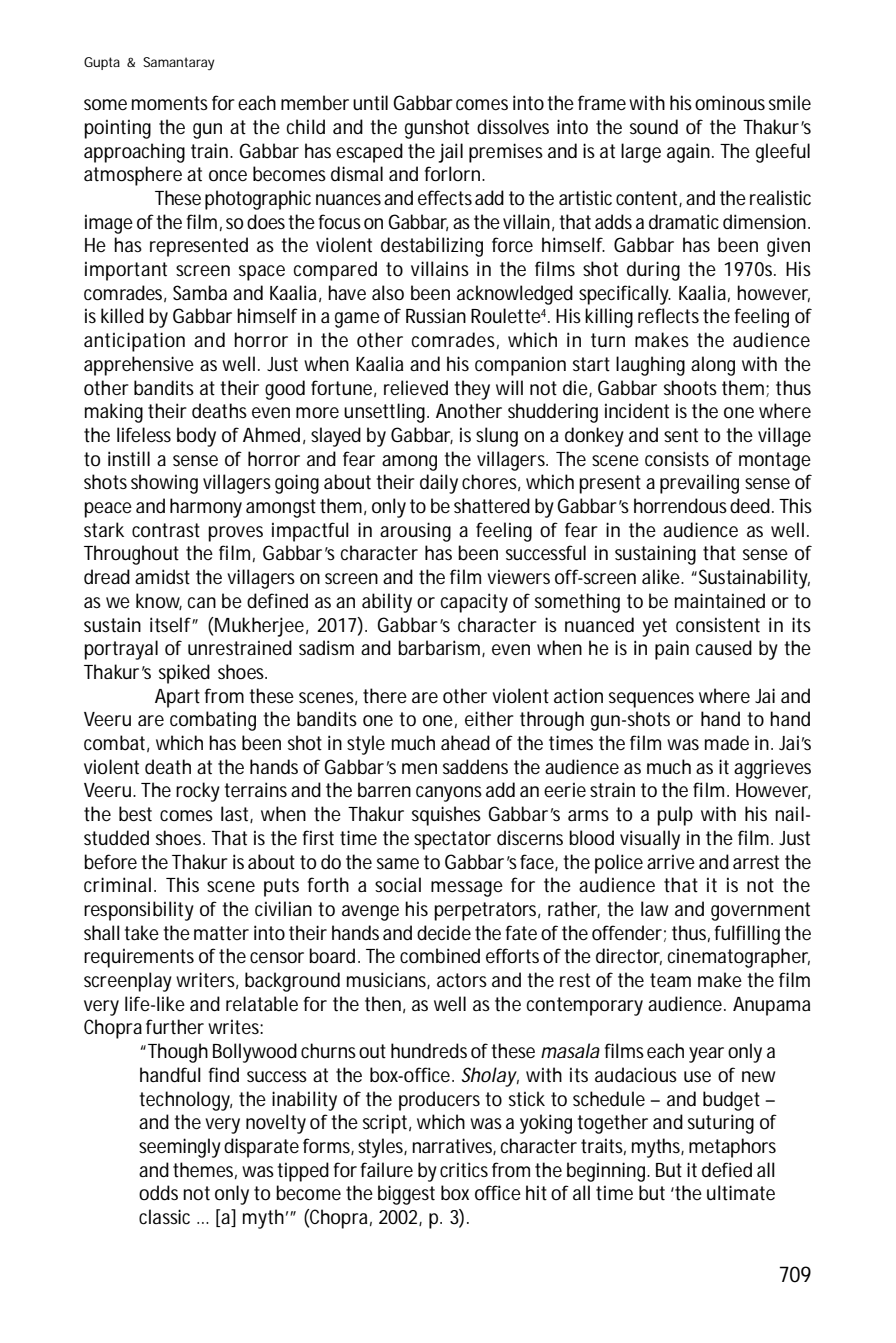  Describe the element at coordinates (198, 792) in the screenshot. I see `rocky` at that location.
